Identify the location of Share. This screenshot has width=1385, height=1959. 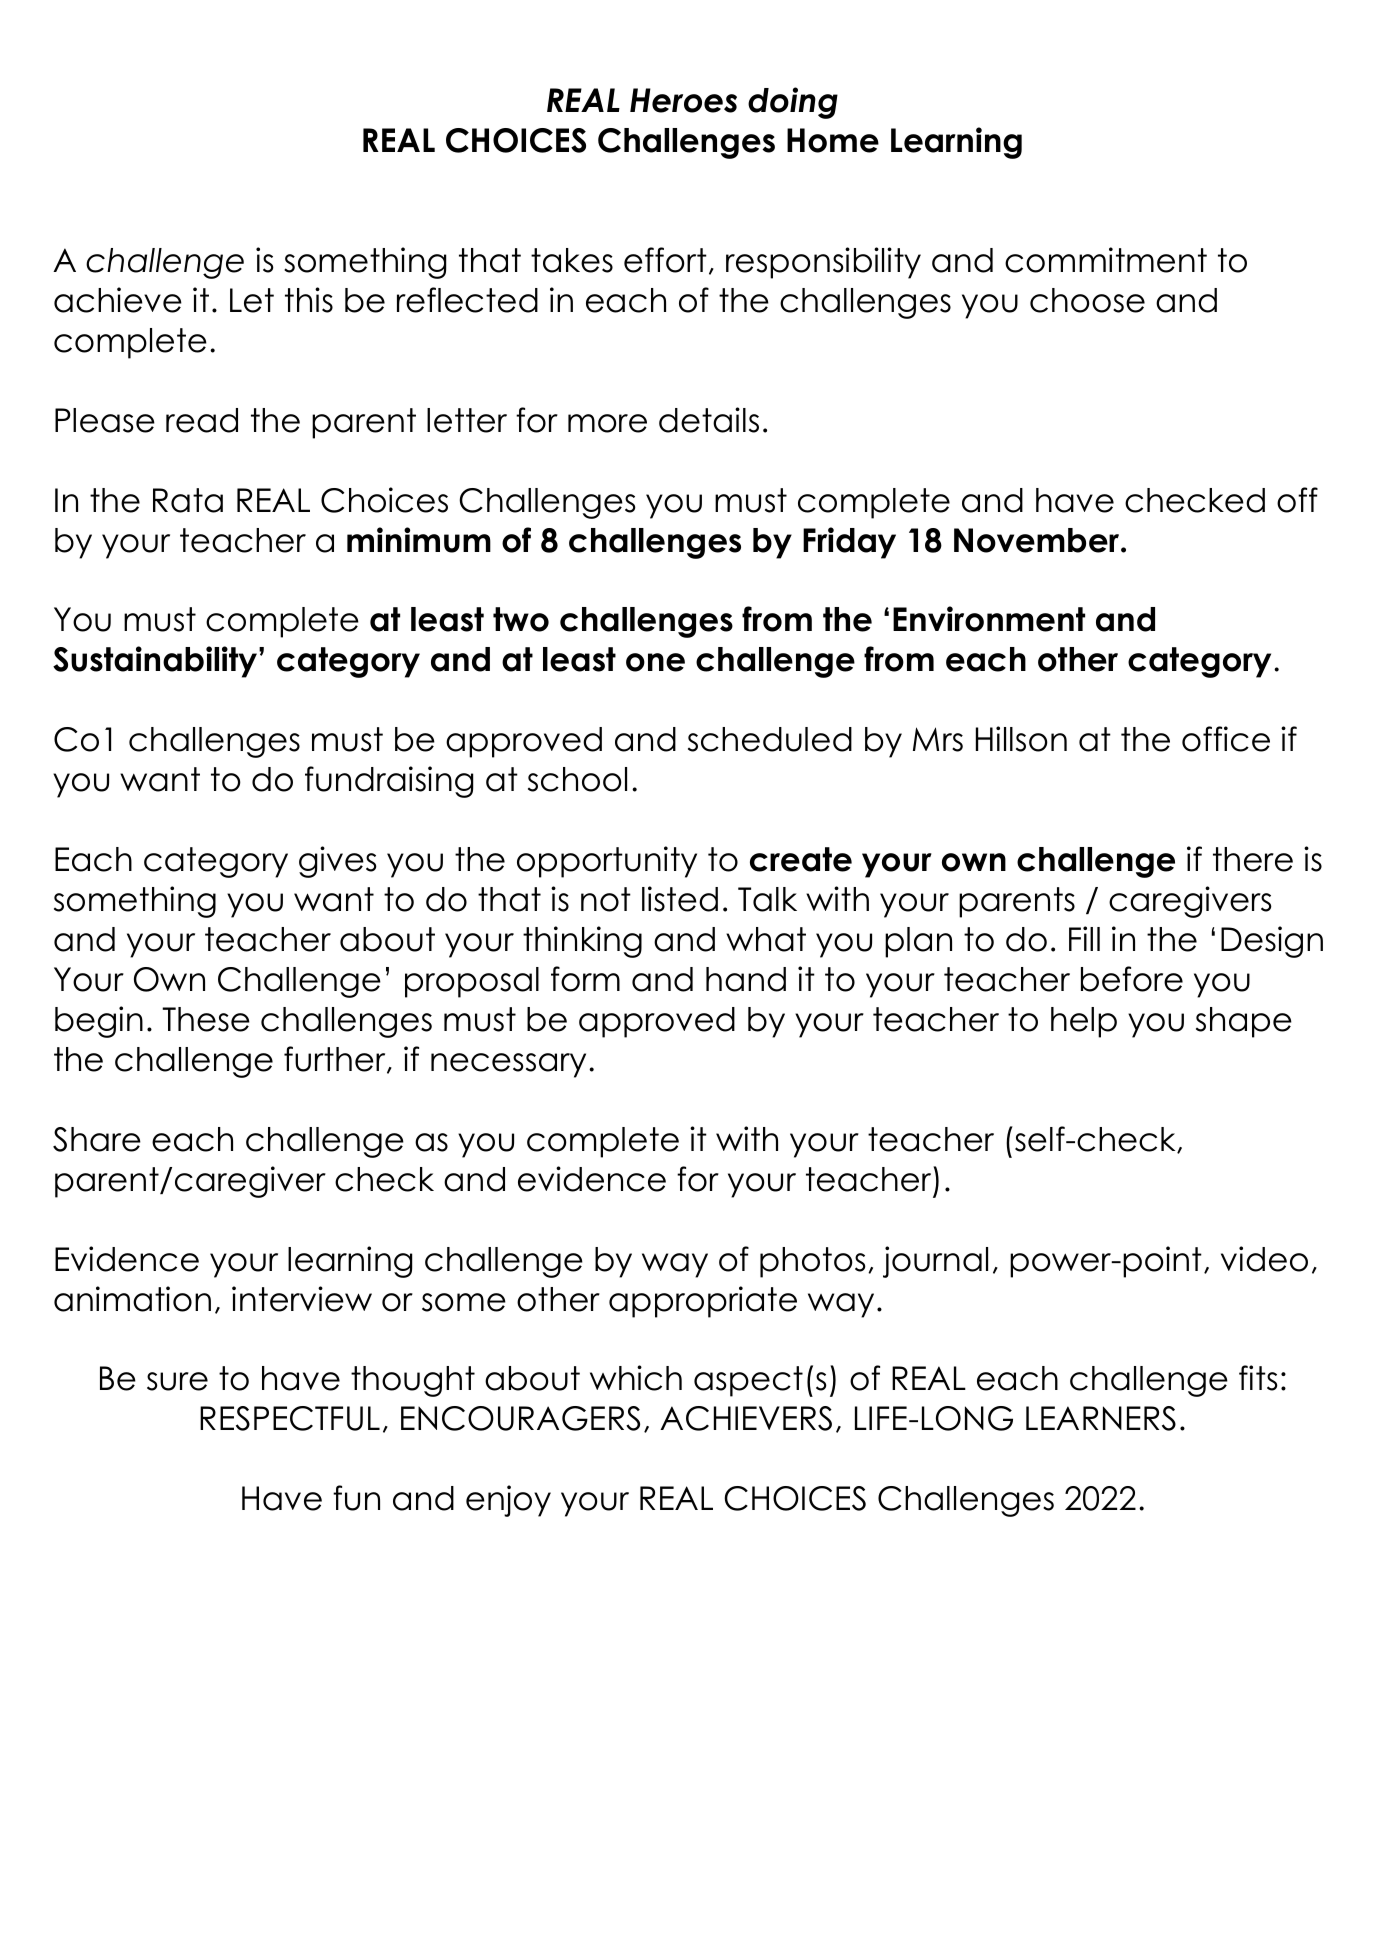
(97, 1139).
